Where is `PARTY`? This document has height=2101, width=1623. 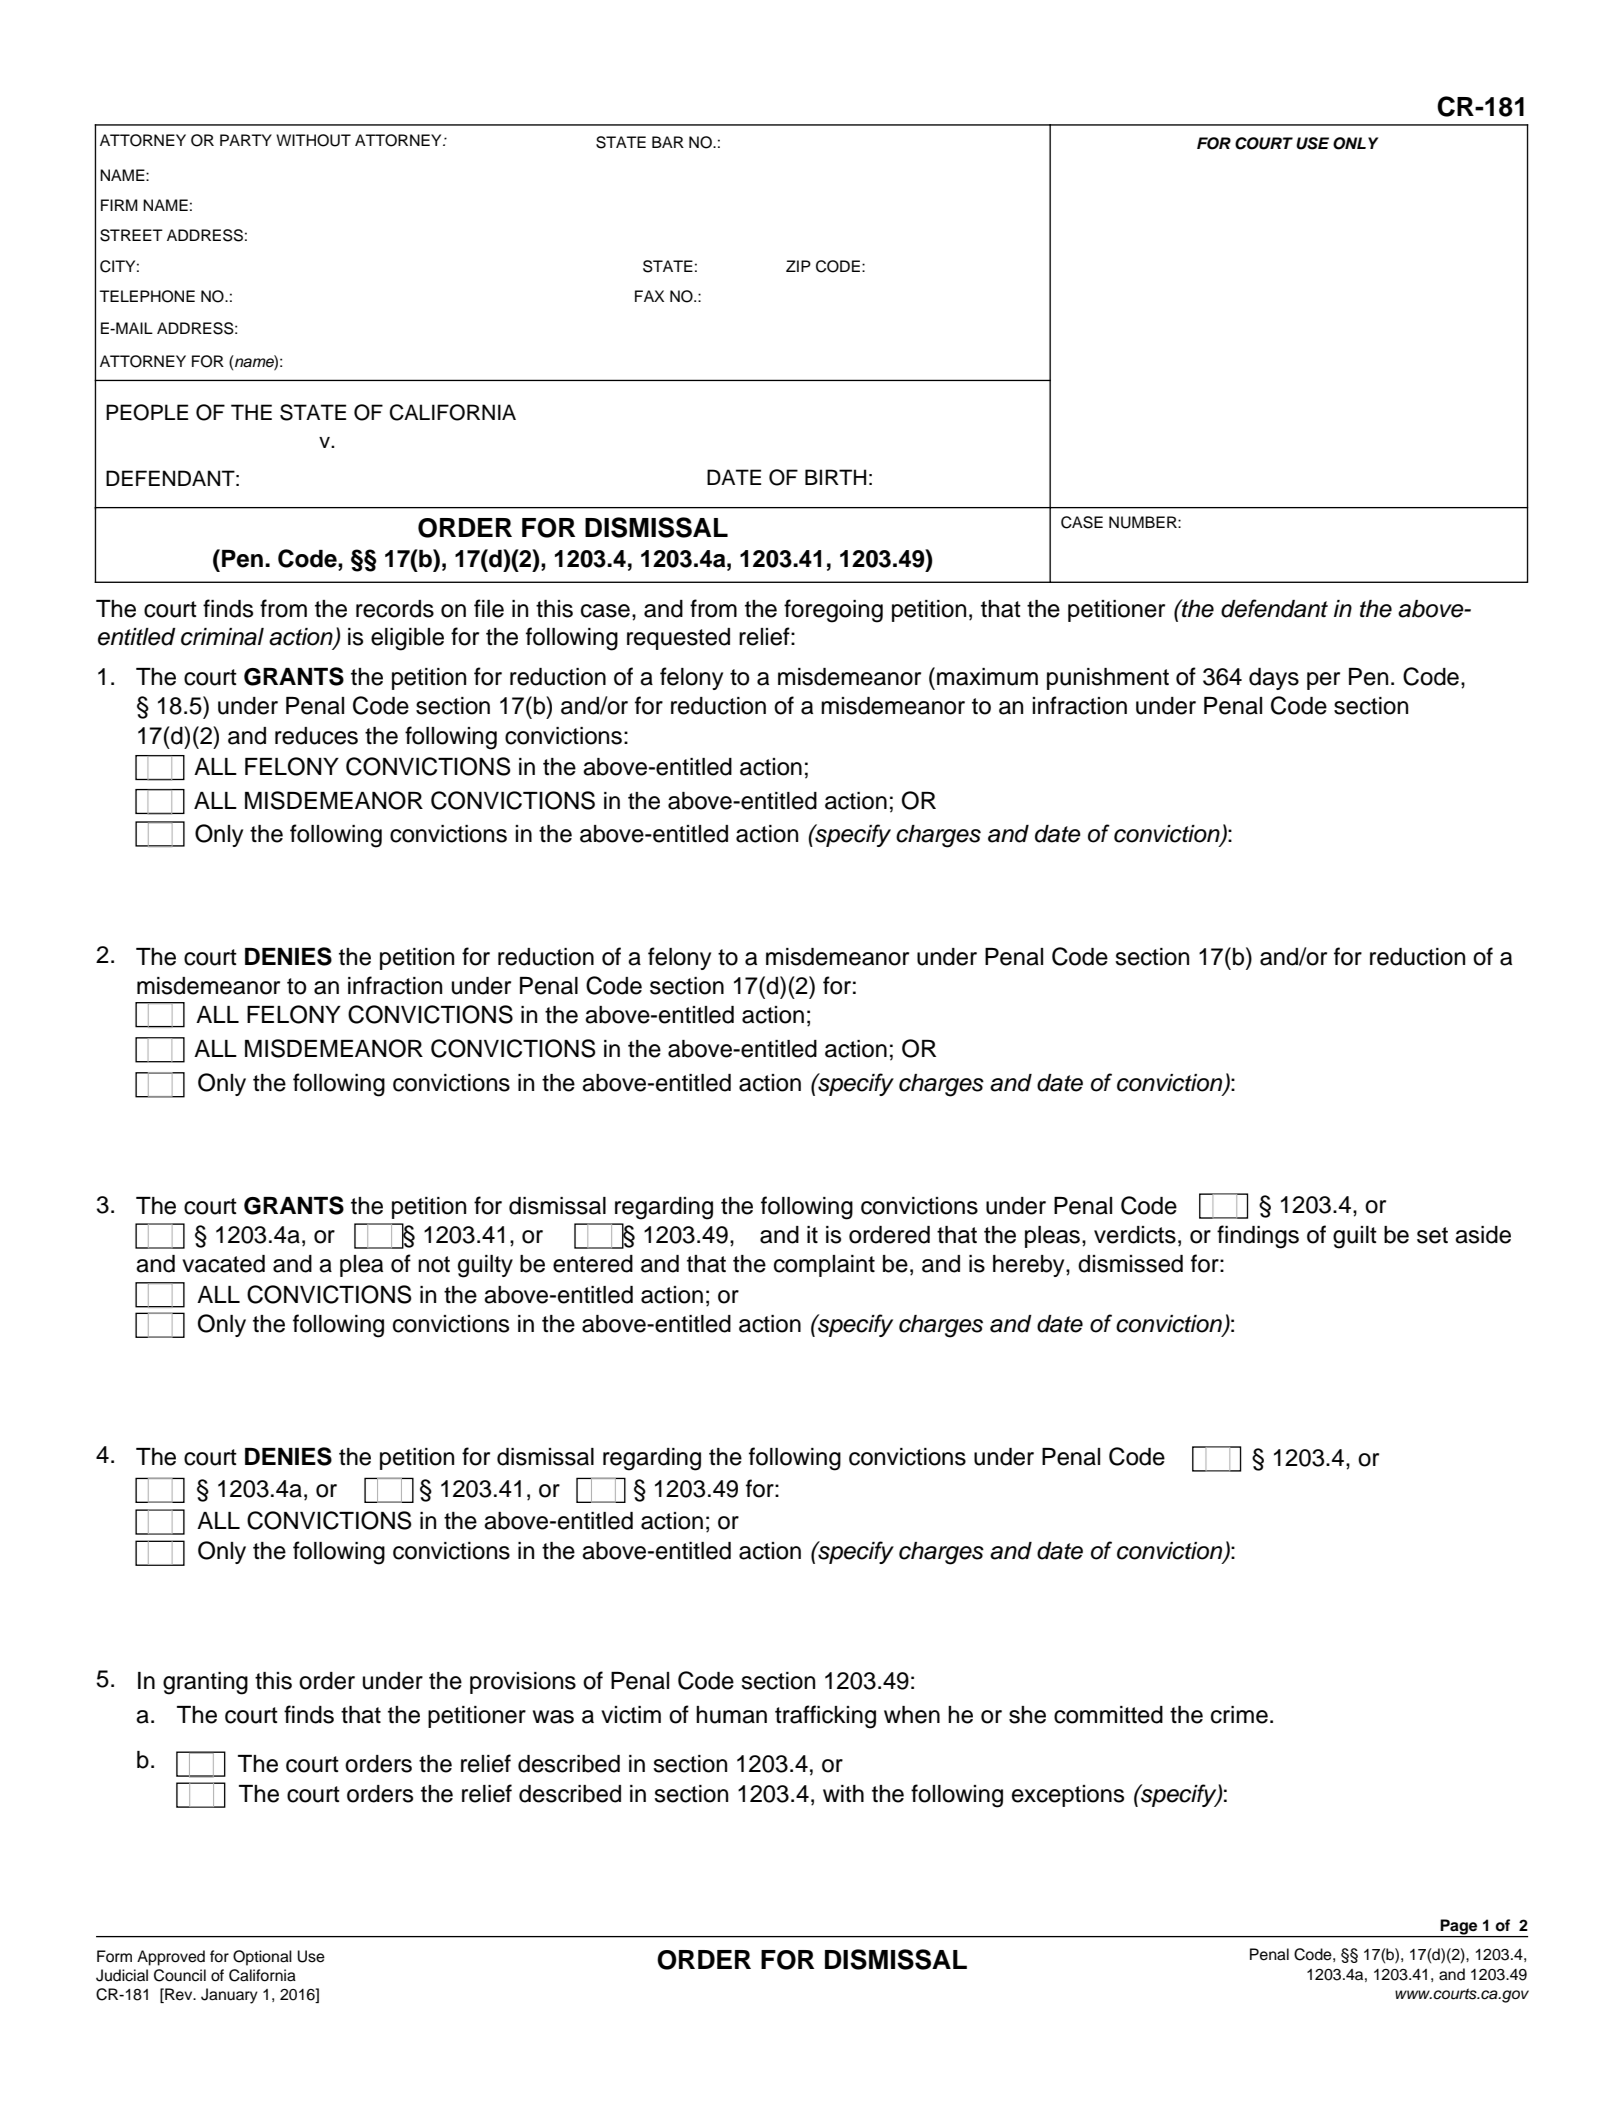 PARTY is located at coordinates (246, 140).
